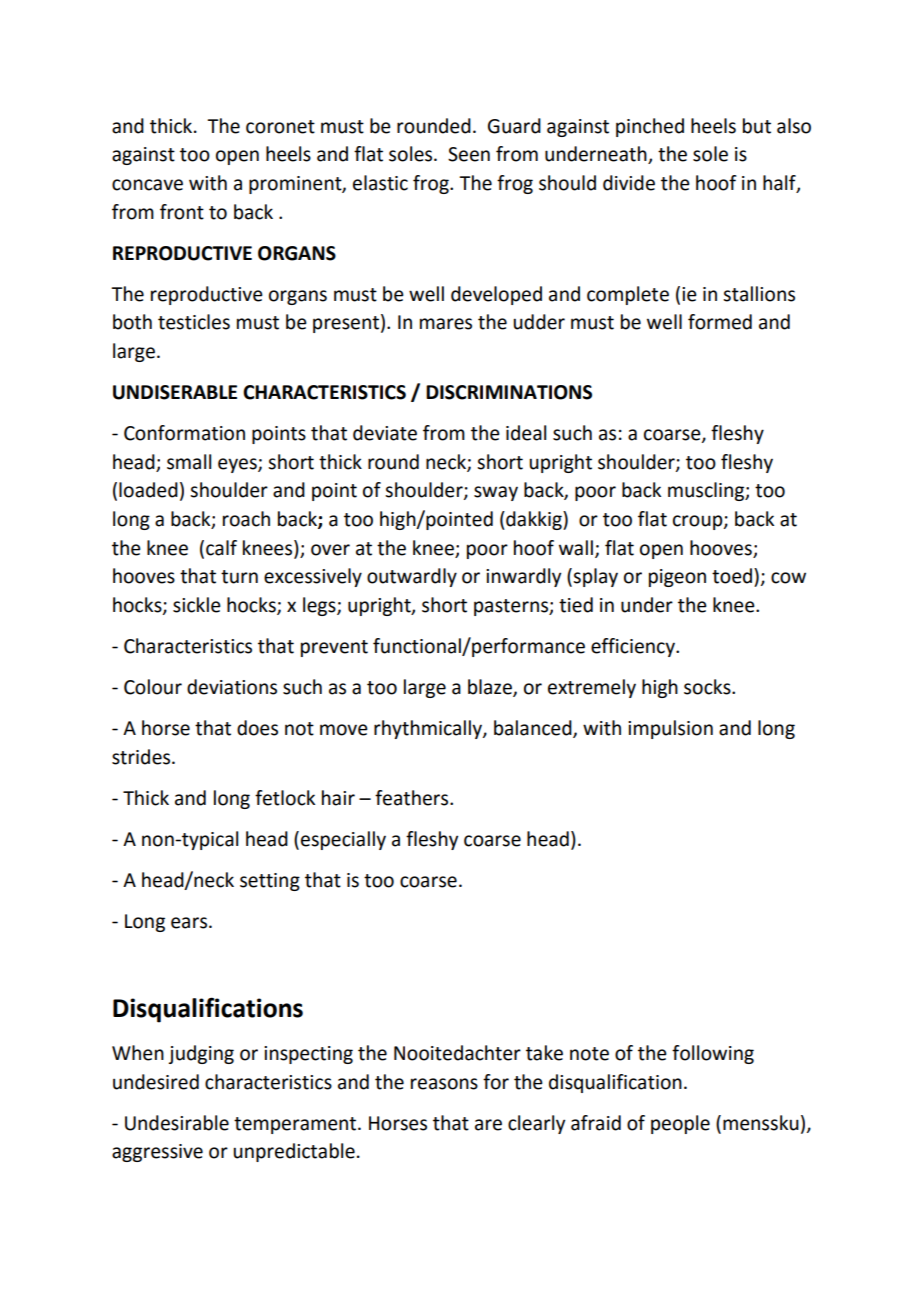  What do you see at coordinates (496, 493) in the page?
I see `sway` at bounding box center [496, 493].
